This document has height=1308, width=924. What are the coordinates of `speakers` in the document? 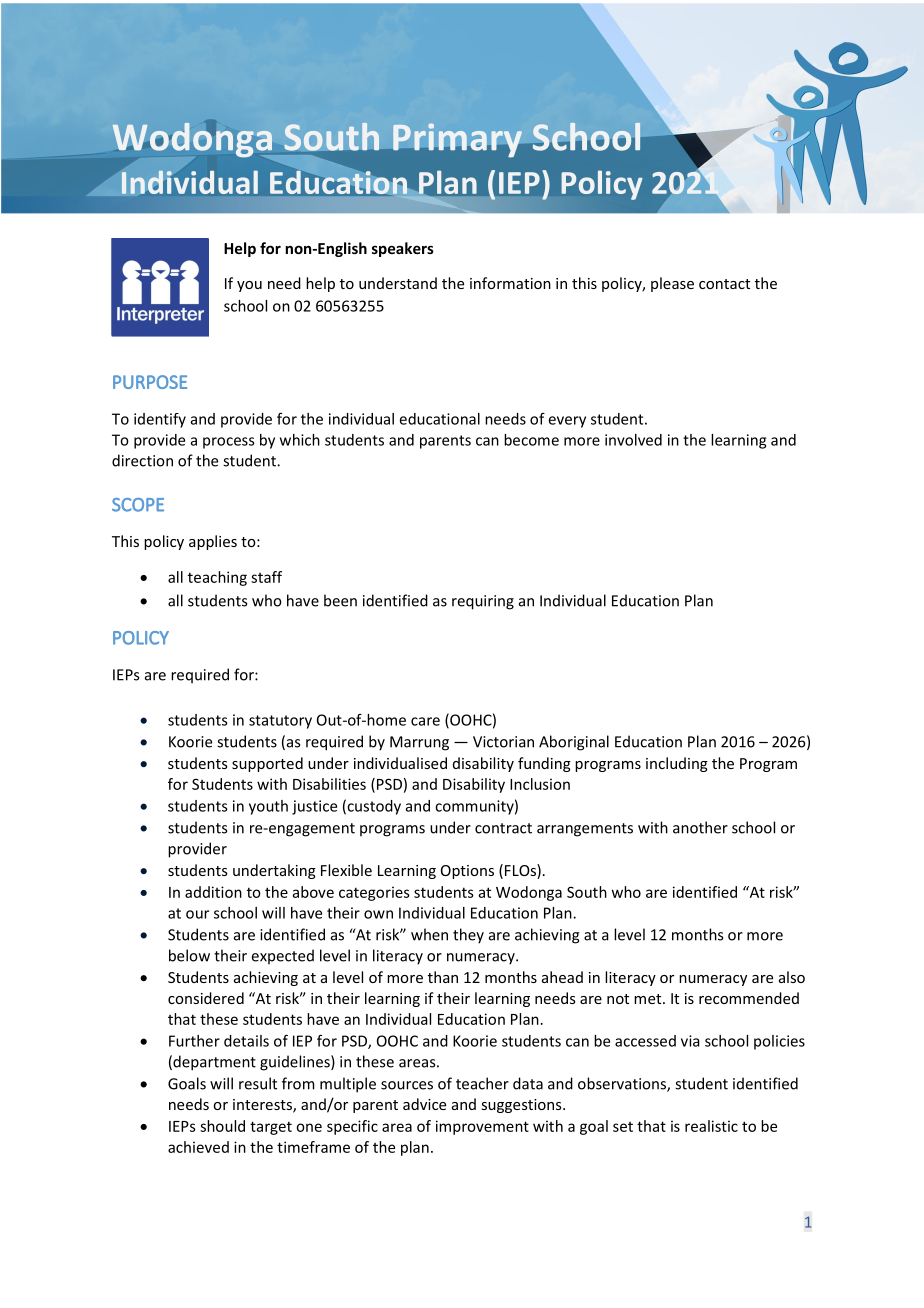 It's located at (403, 249).
